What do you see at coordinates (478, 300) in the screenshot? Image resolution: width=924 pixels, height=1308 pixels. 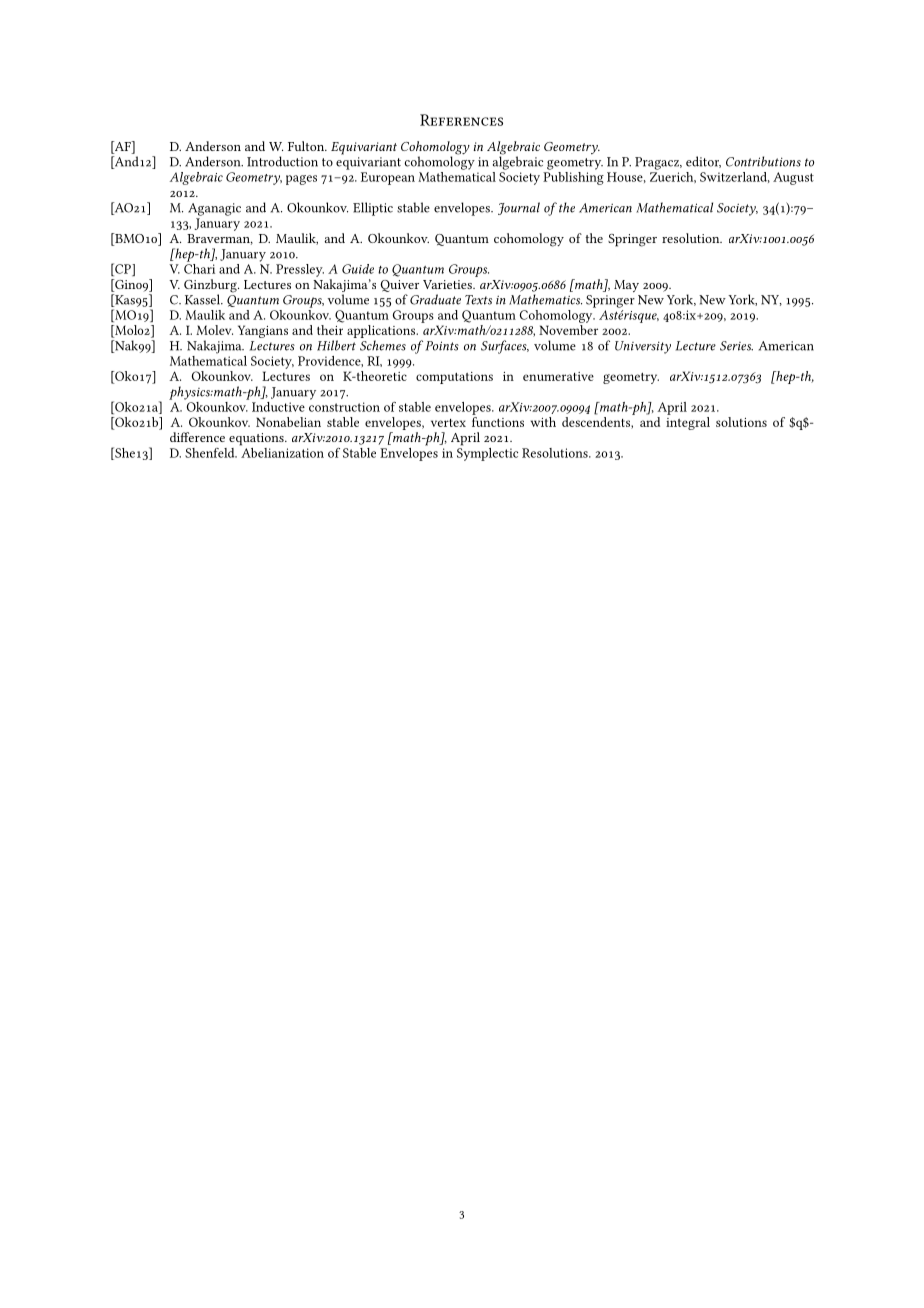 I see `Texts` at bounding box center [478, 300].
